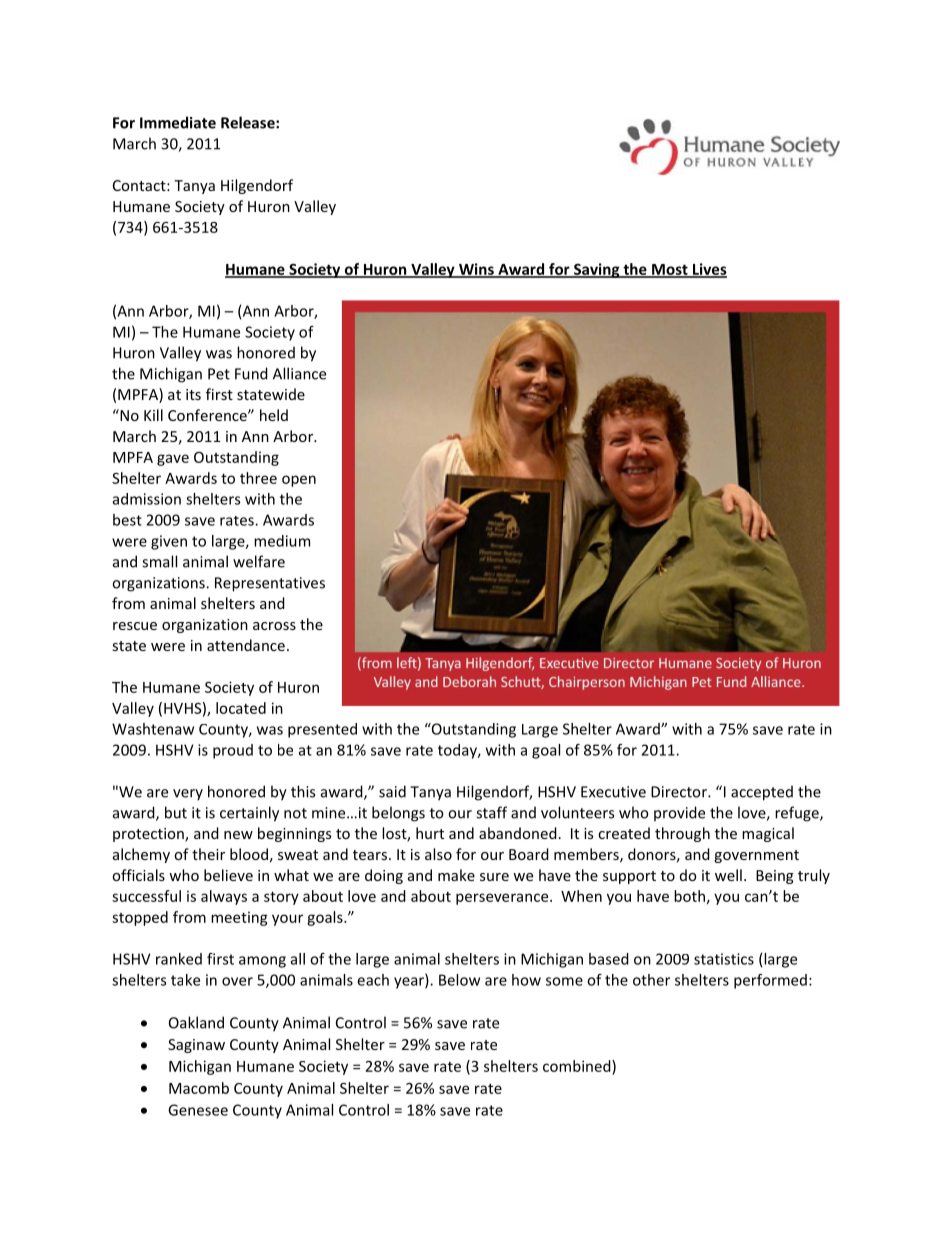 The height and width of the screenshot is (1233, 952). What do you see at coordinates (709, 270) in the screenshot?
I see `Lives` at bounding box center [709, 270].
